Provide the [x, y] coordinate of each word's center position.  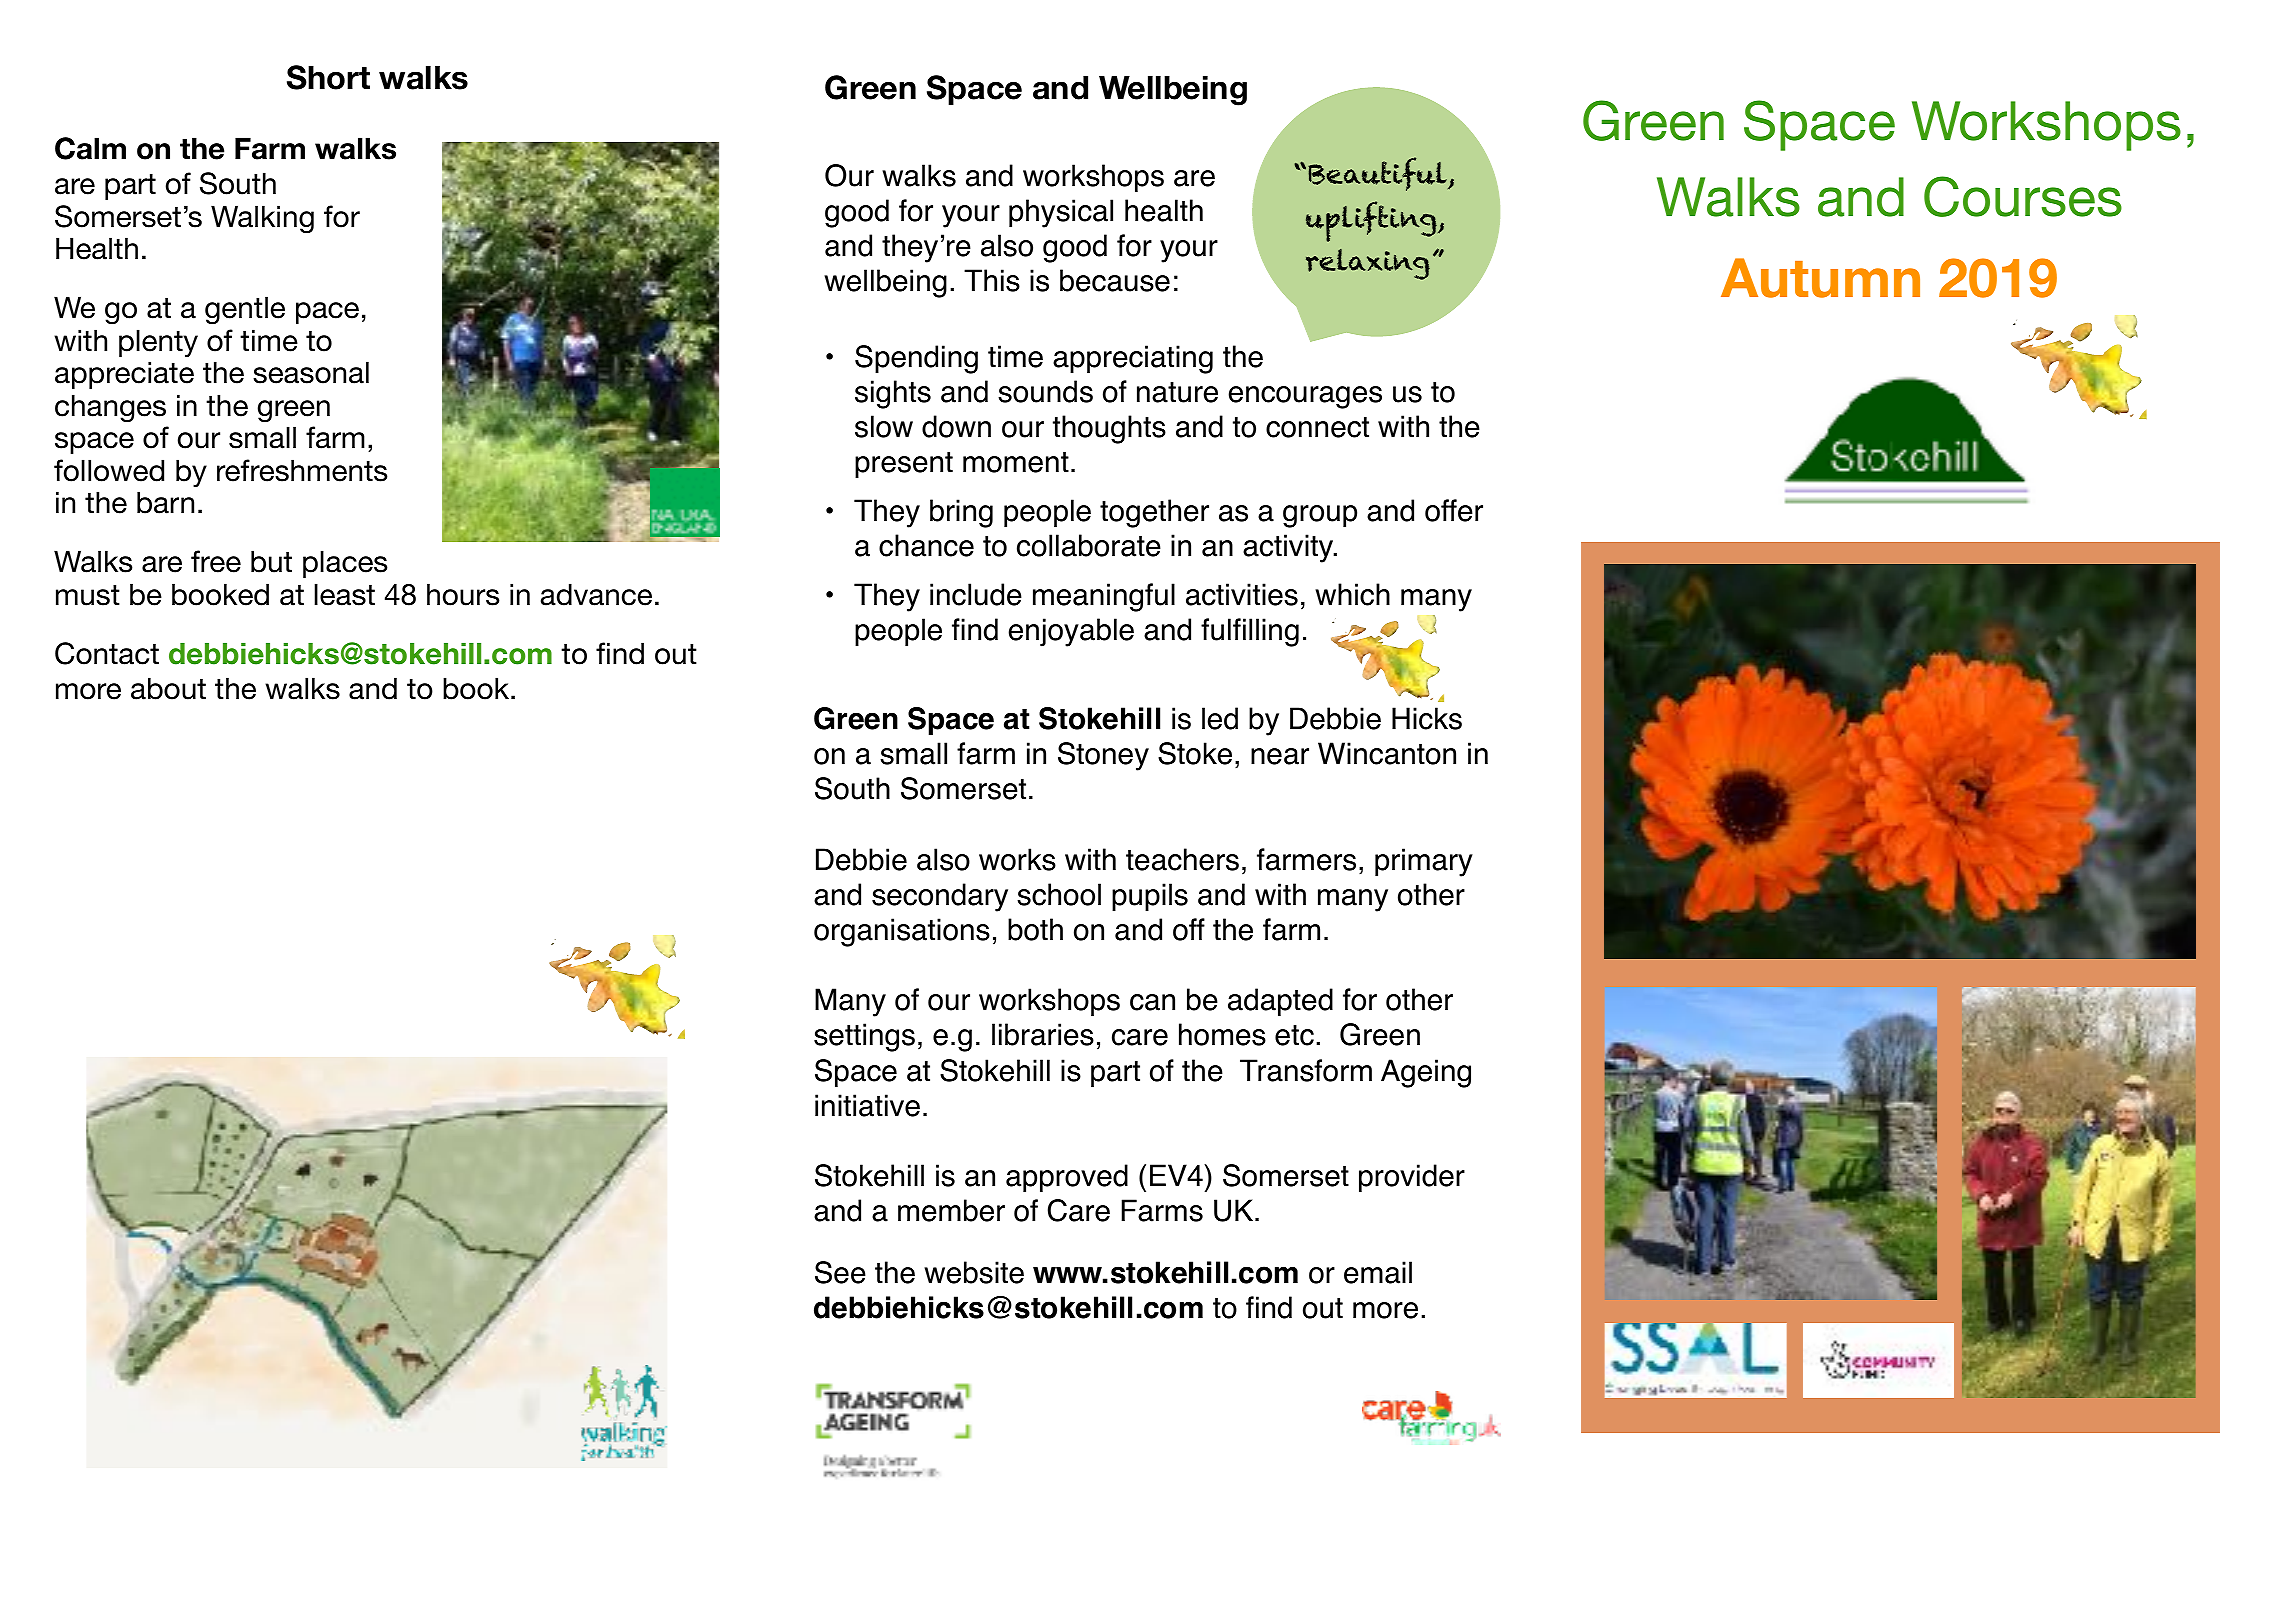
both [1035, 929]
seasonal [311, 372]
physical [1061, 213]
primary [1424, 862]
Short [328, 77]
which [1352, 594]
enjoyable [1071, 632]
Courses [2023, 196]
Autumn [1820, 278]
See [840, 1272]
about [168, 688]
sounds [1045, 391]
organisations [902, 932]
